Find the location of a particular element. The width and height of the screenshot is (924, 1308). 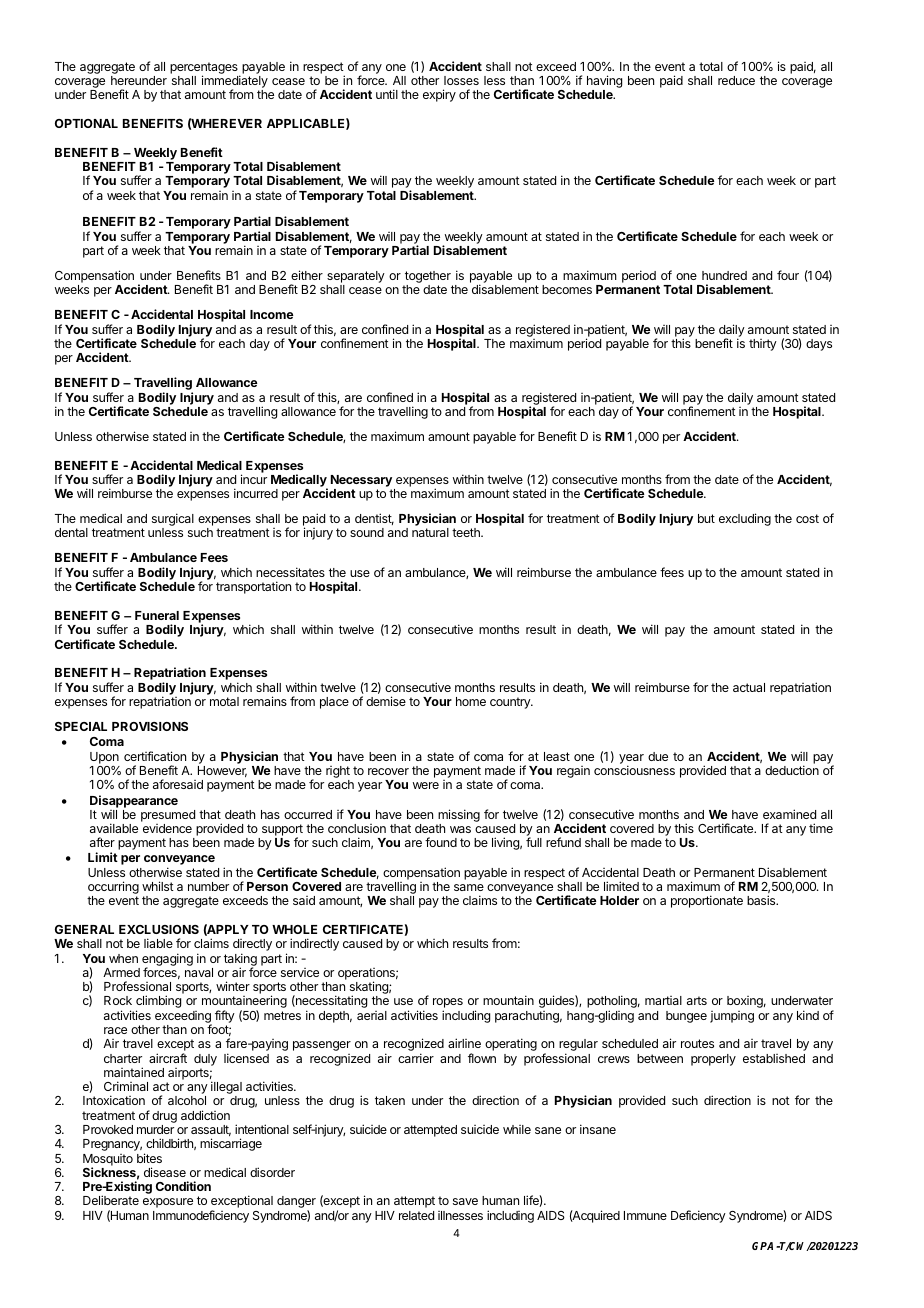

save is located at coordinates (465, 1201).
